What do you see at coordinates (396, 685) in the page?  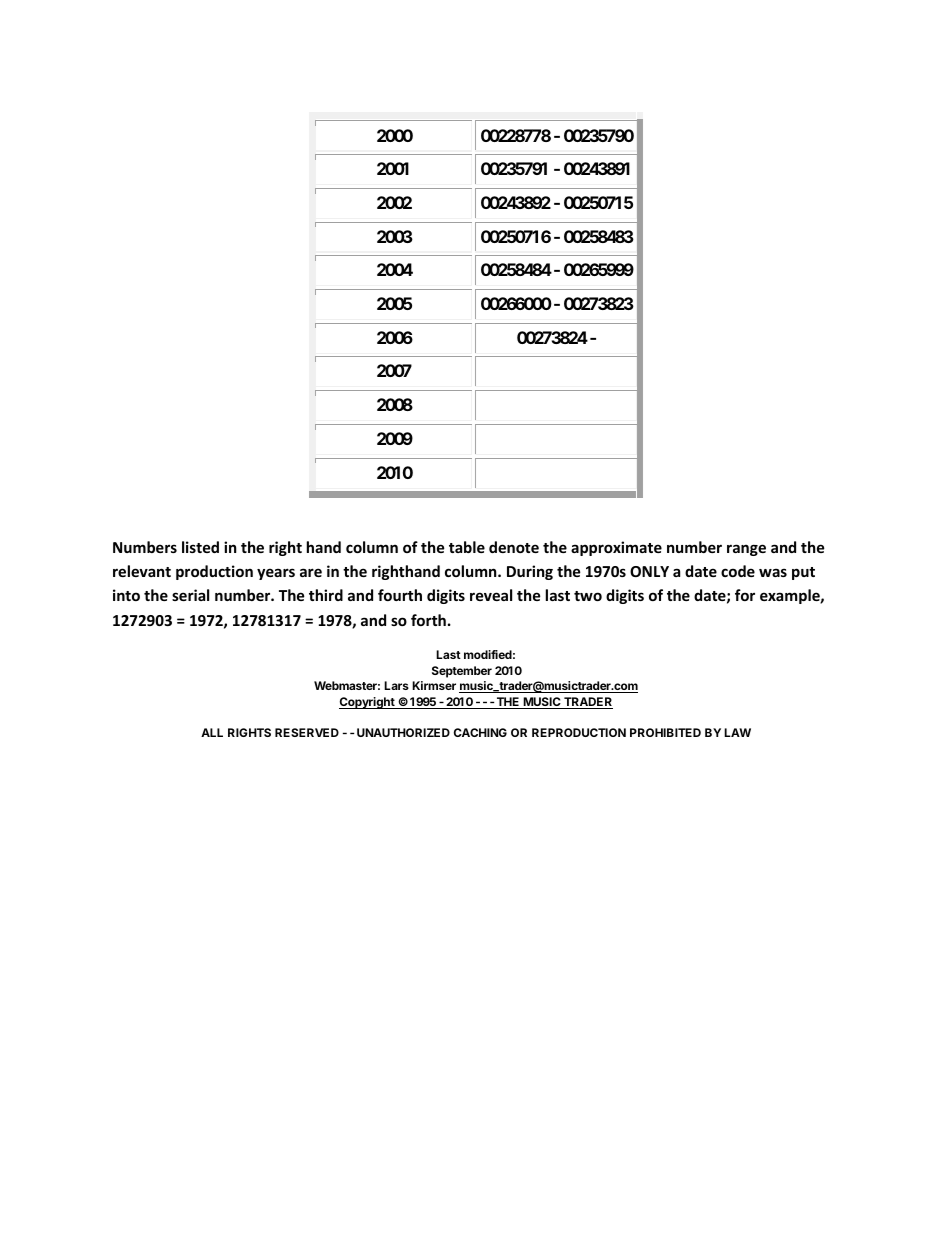 I see `Lars` at bounding box center [396, 685].
